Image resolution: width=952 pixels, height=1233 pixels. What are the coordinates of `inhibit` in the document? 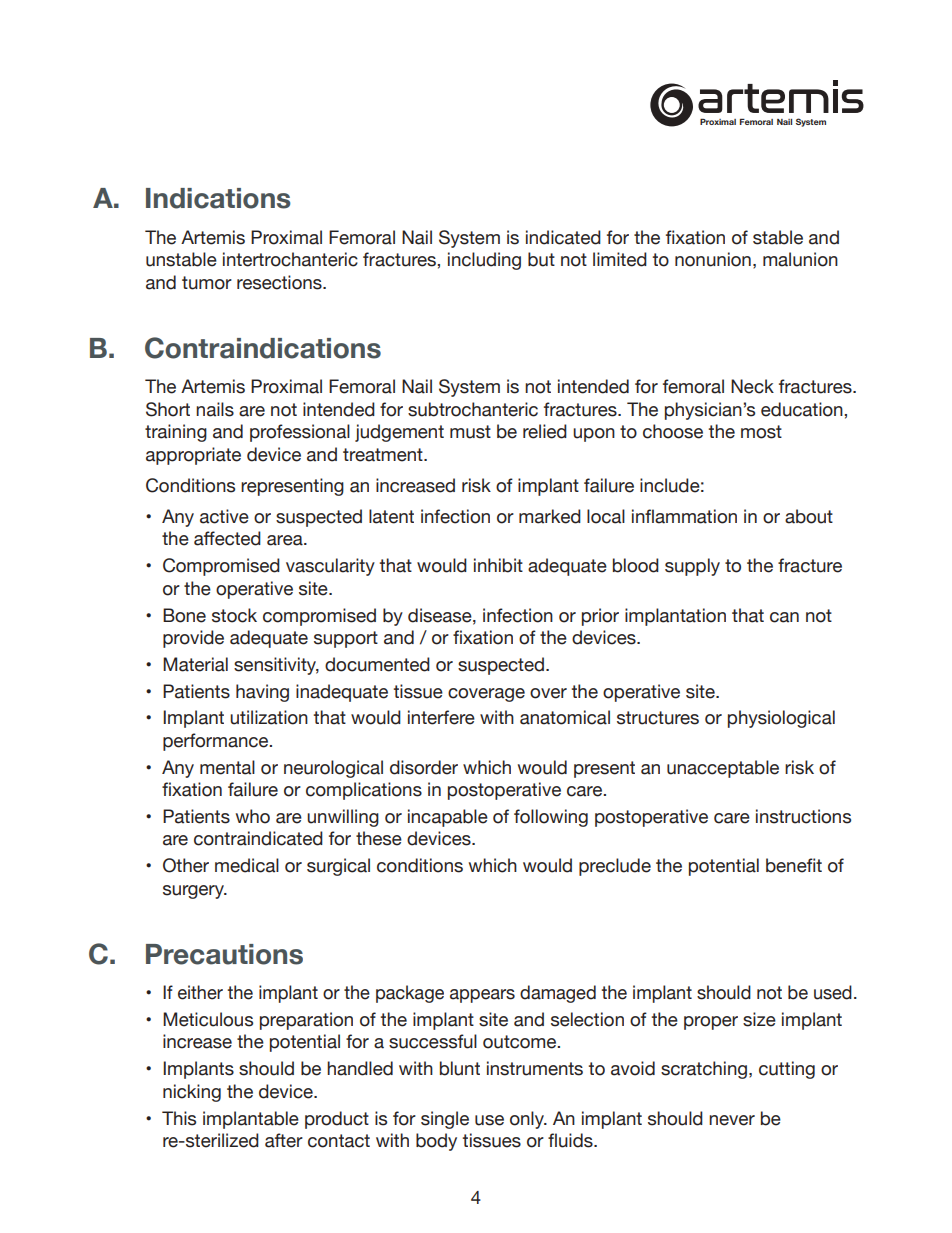 It's located at (498, 565).
